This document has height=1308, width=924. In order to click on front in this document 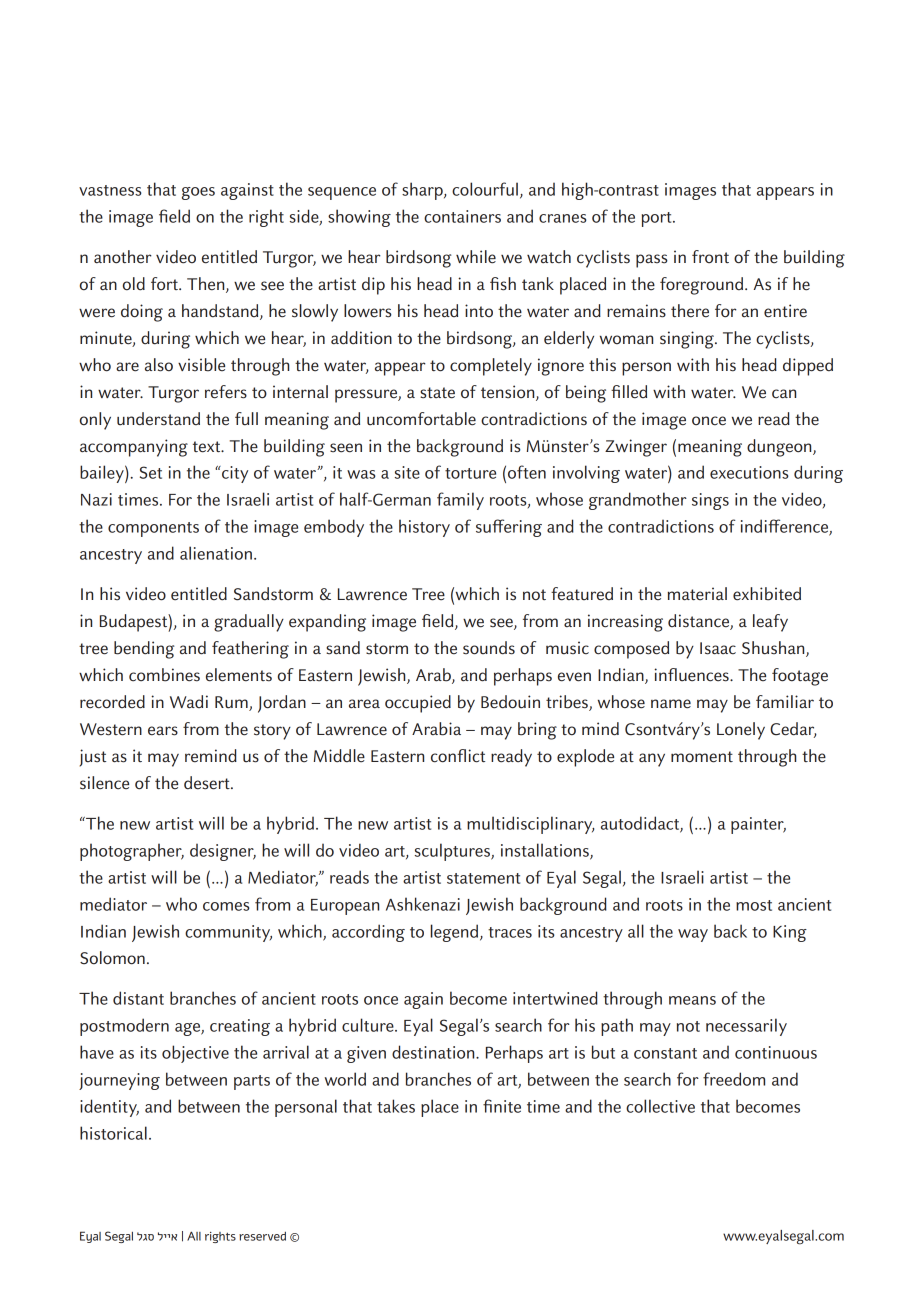, I will do `click(710, 257)`.
